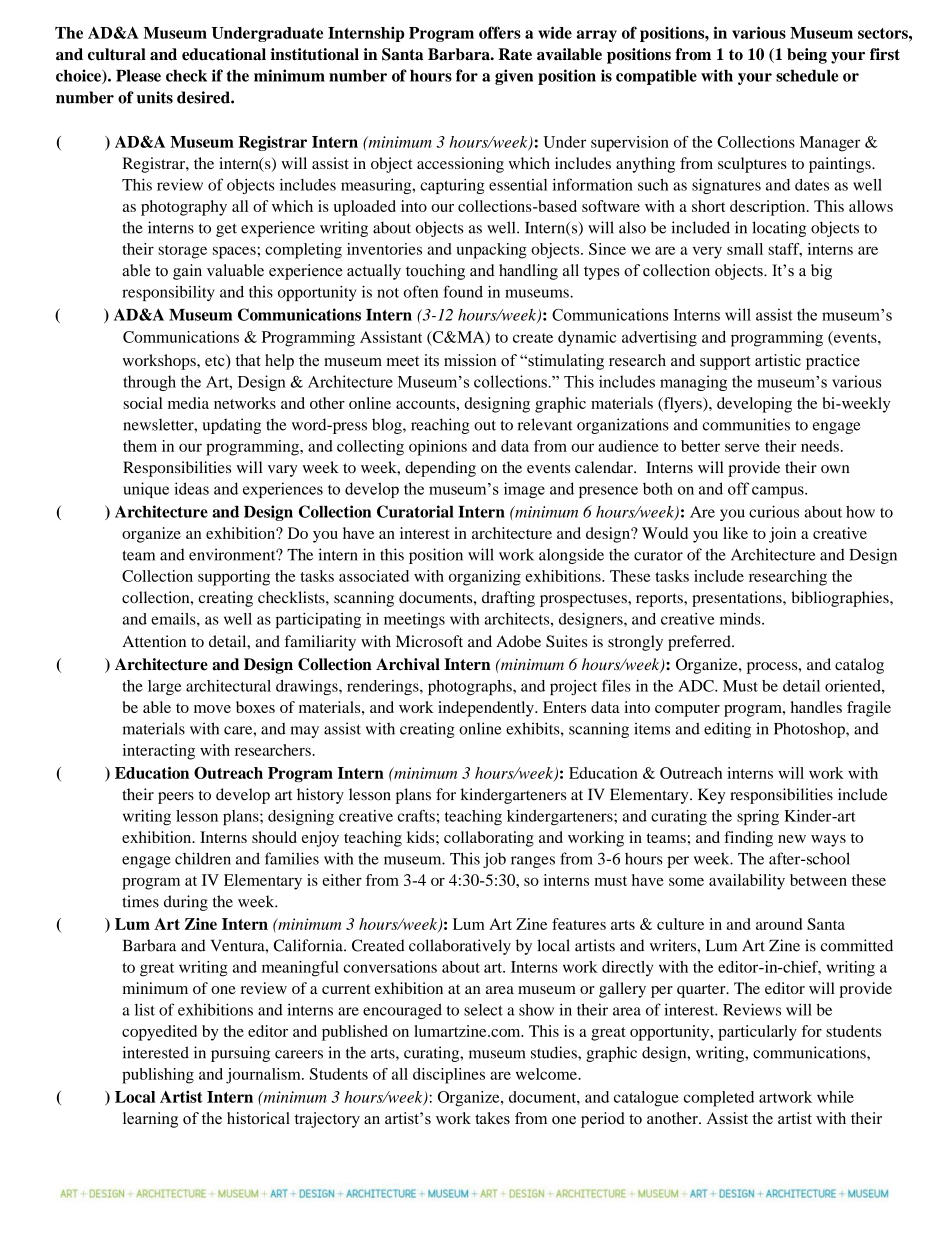 The width and height of the screenshot is (952, 1233). What do you see at coordinates (515, 54) in the screenshot?
I see `Rate` at bounding box center [515, 54].
